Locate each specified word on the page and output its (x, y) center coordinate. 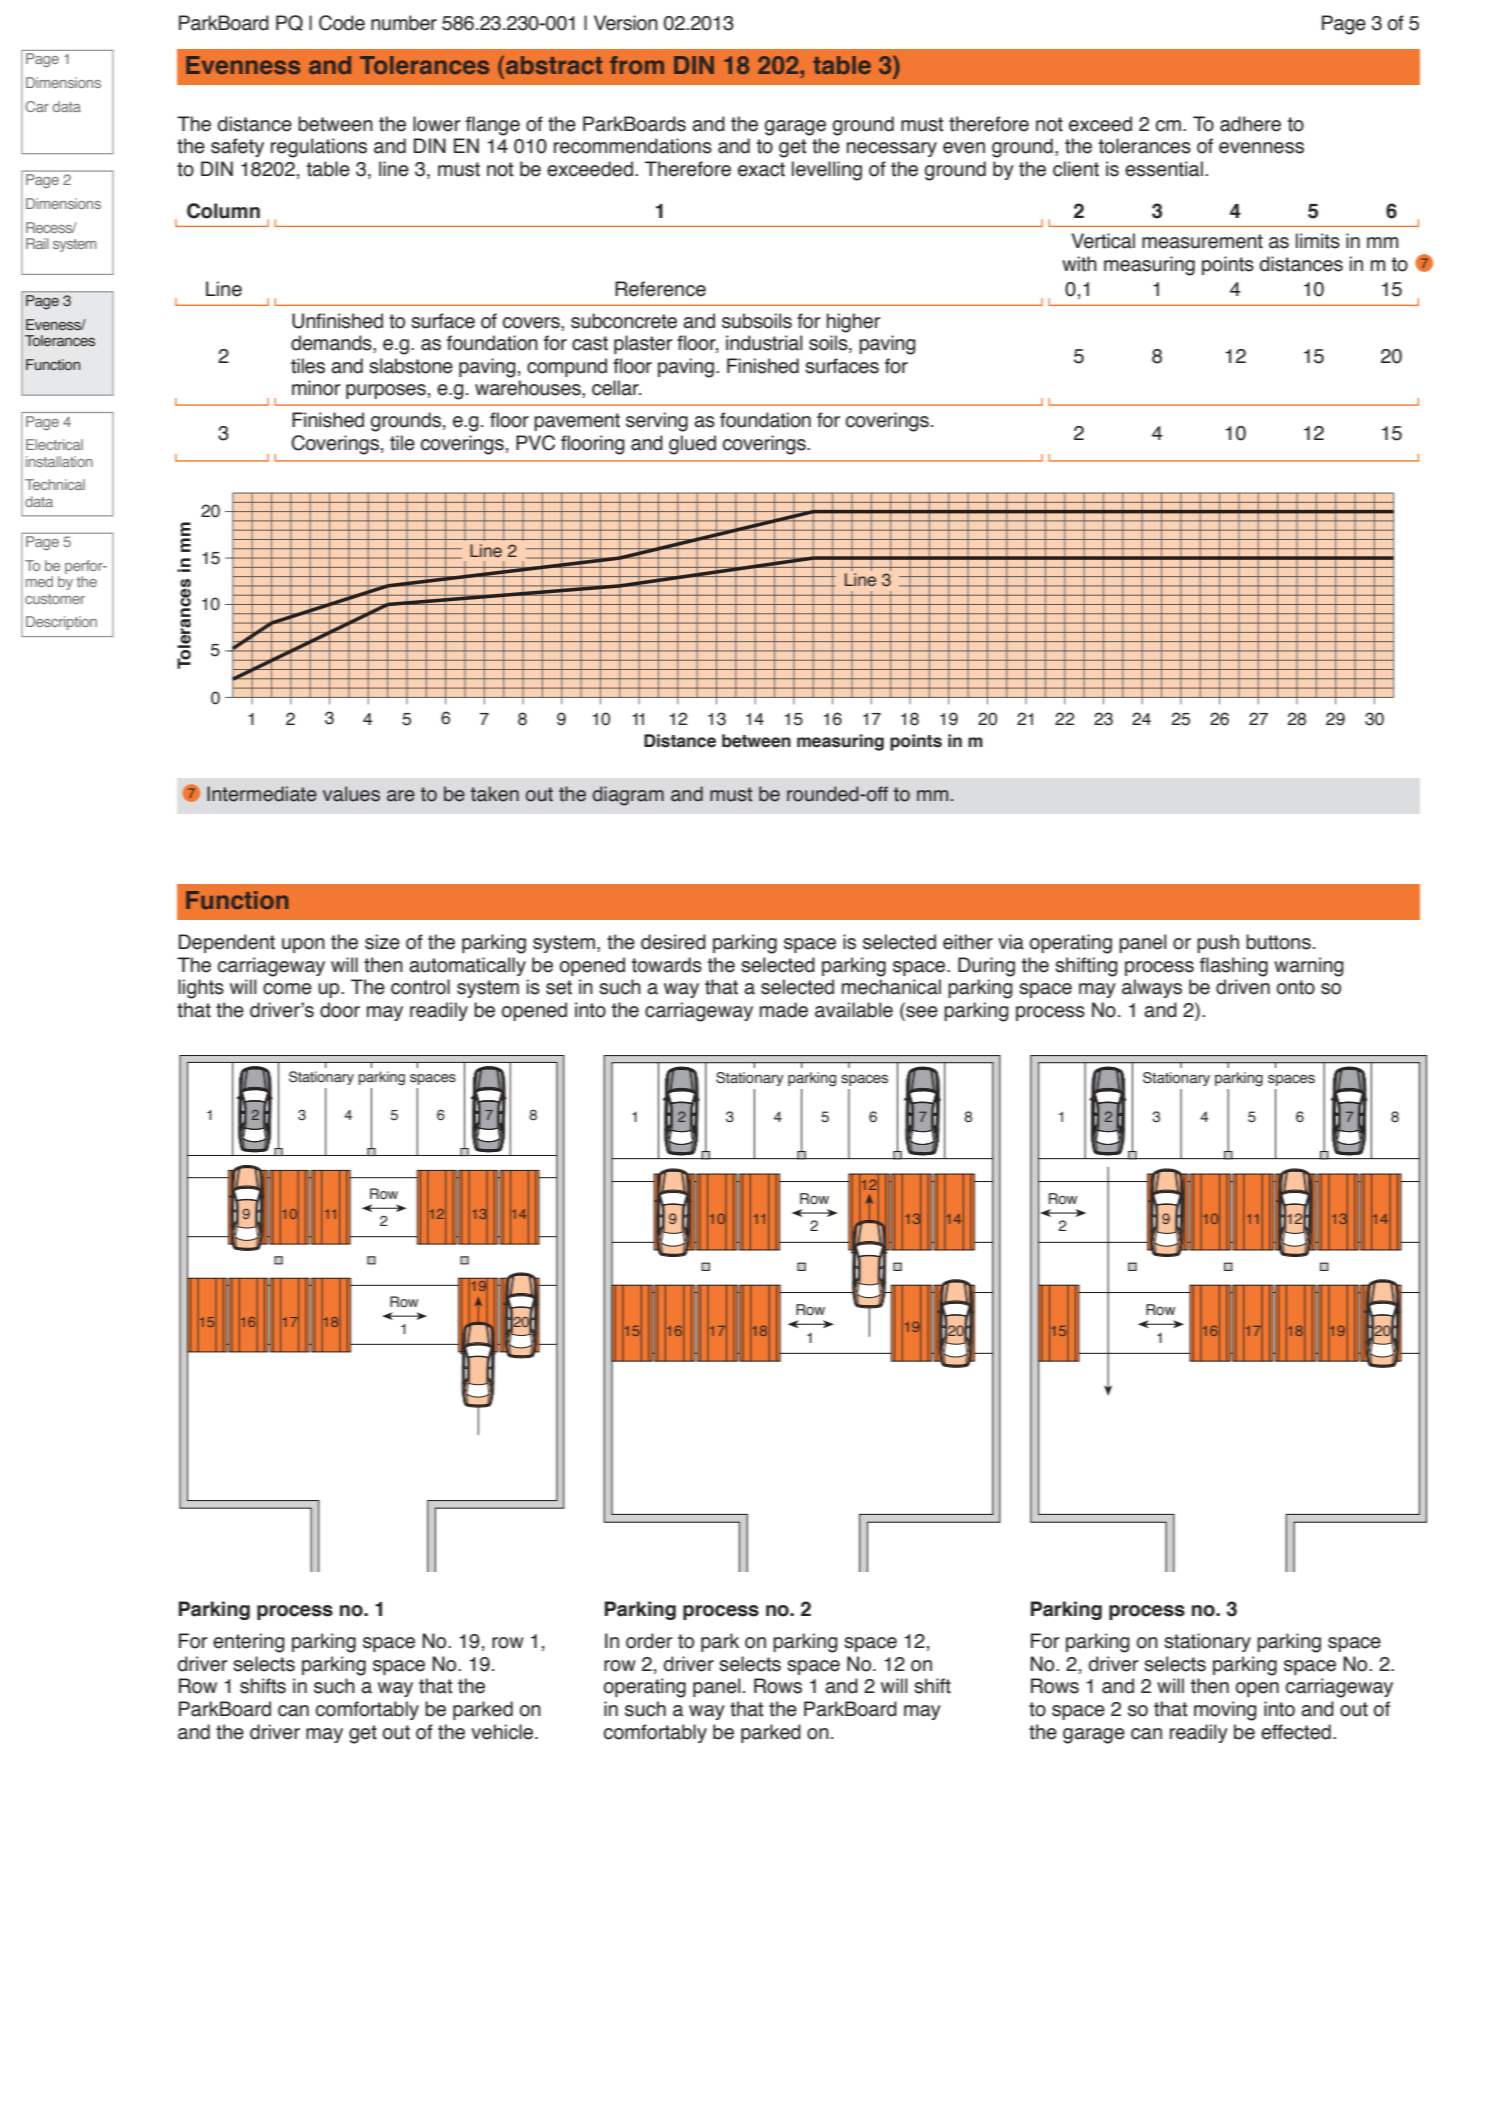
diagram (628, 796)
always (1152, 988)
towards (667, 965)
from (637, 65)
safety (237, 147)
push (1218, 943)
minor (316, 388)
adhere (1250, 124)
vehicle (503, 1732)
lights (201, 989)
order (649, 1641)
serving (657, 422)
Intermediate (262, 794)
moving (1225, 1711)
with (1079, 264)
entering (249, 1643)
